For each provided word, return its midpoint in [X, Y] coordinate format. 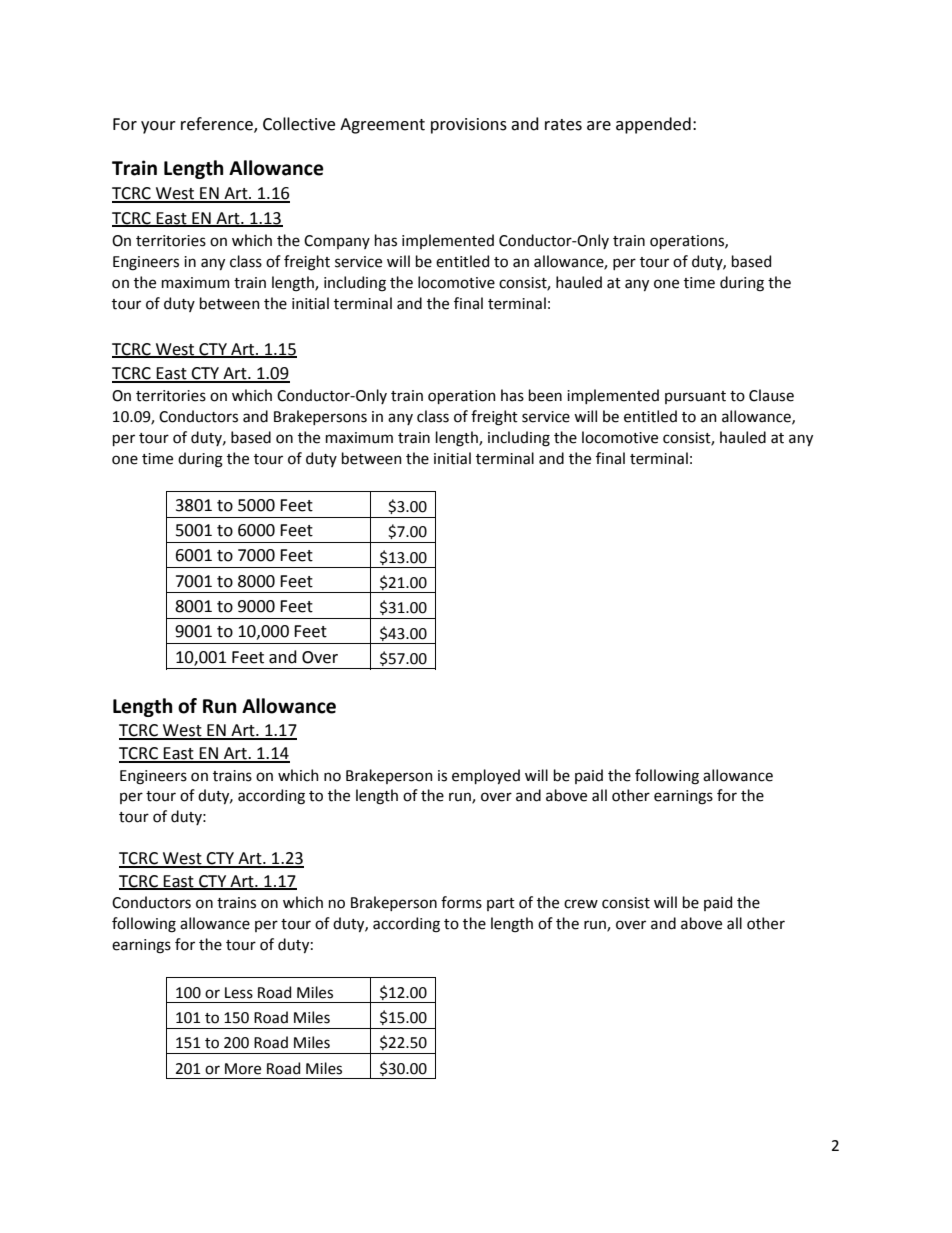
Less [239, 993]
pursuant [695, 397]
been [545, 395]
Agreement [382, 126]
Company [337, 242]
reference [218, 124]
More [243, 1069]
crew [581, 904]
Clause [771, 395]
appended [653, 125]
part [501, 904]
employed [486, 776]
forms [461, 902]
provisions [469, 126]
